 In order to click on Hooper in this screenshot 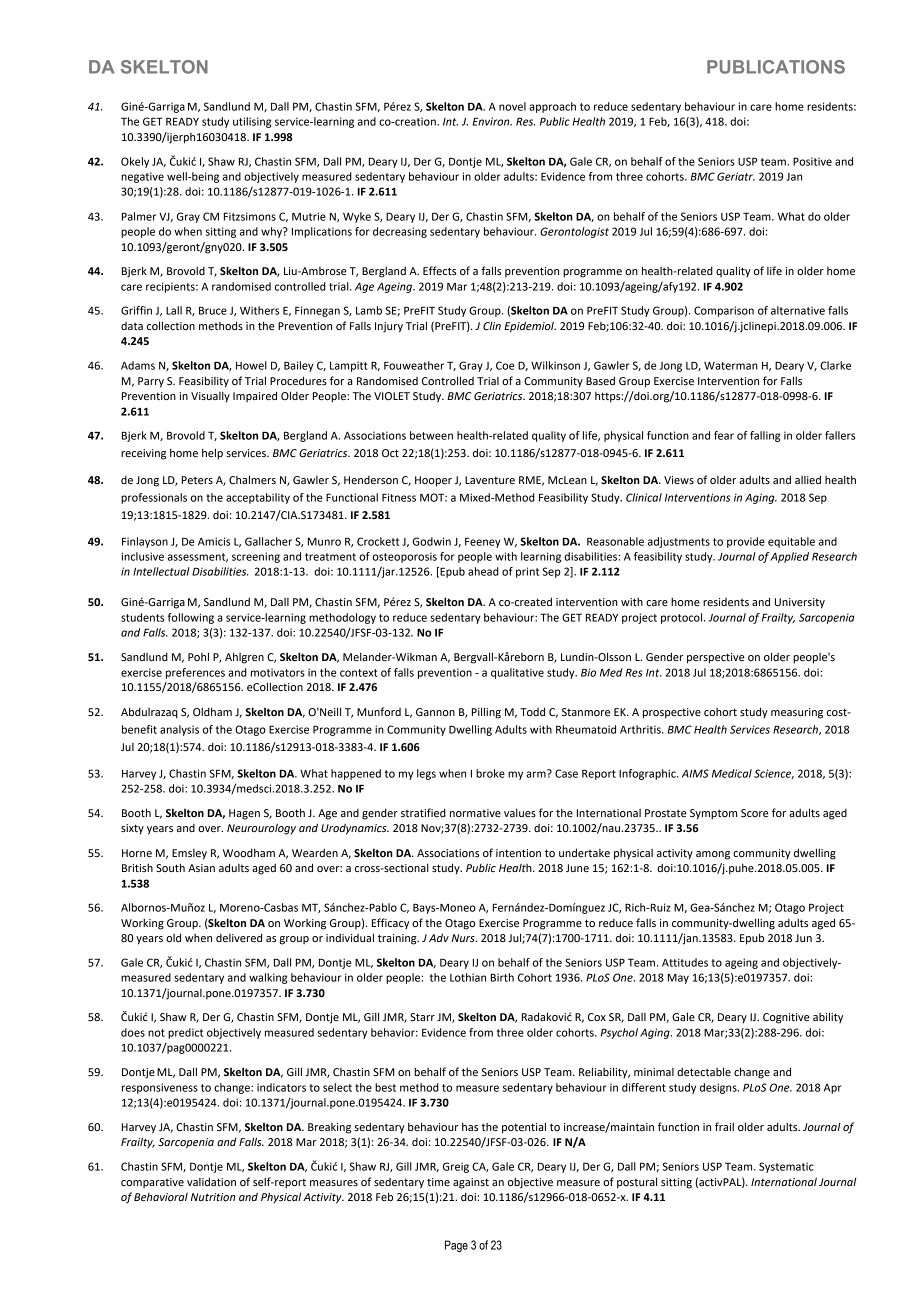, I will do `click(433, 481)`.
